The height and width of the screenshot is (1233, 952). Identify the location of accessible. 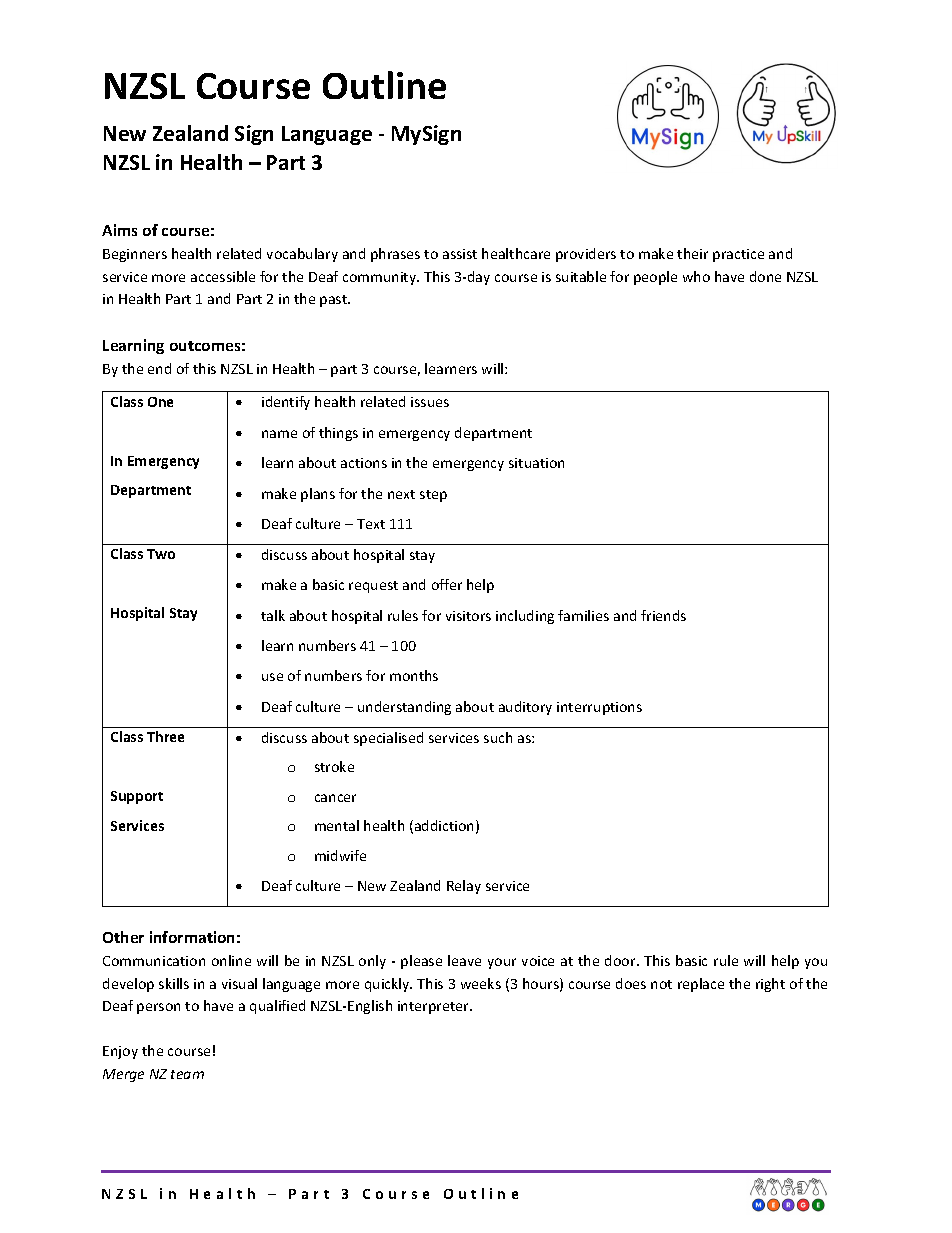
(223, 276).
